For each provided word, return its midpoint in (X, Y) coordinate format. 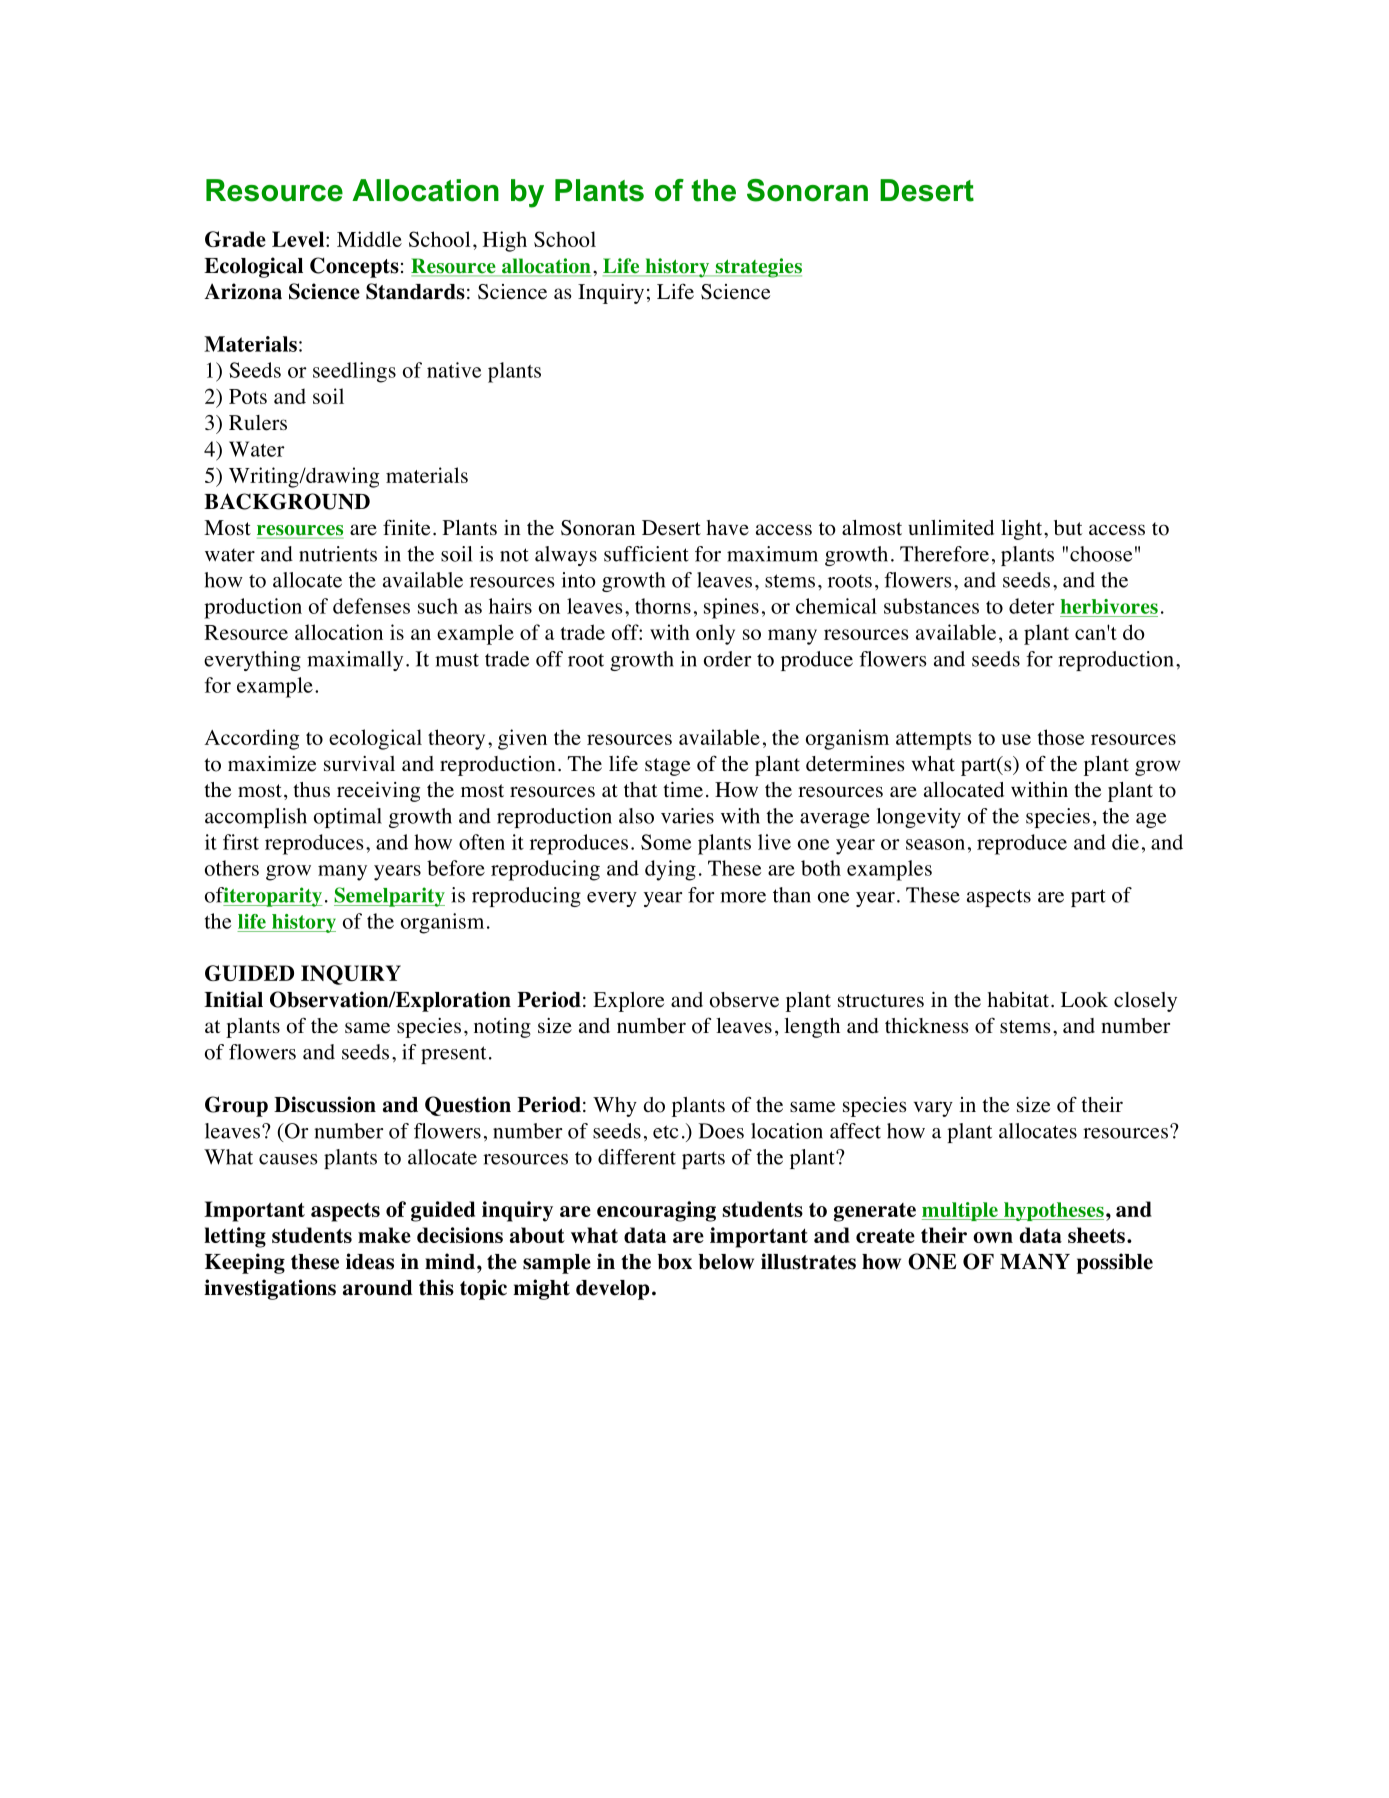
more (743, 897)
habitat (1018, 999)
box (675, 1262)
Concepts (354, 267)
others (232, 868)
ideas (370, 1261)
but (1068, 527)
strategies (757, 268)
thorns (663, 606)
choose (1101, 554)
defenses (371, 606)
